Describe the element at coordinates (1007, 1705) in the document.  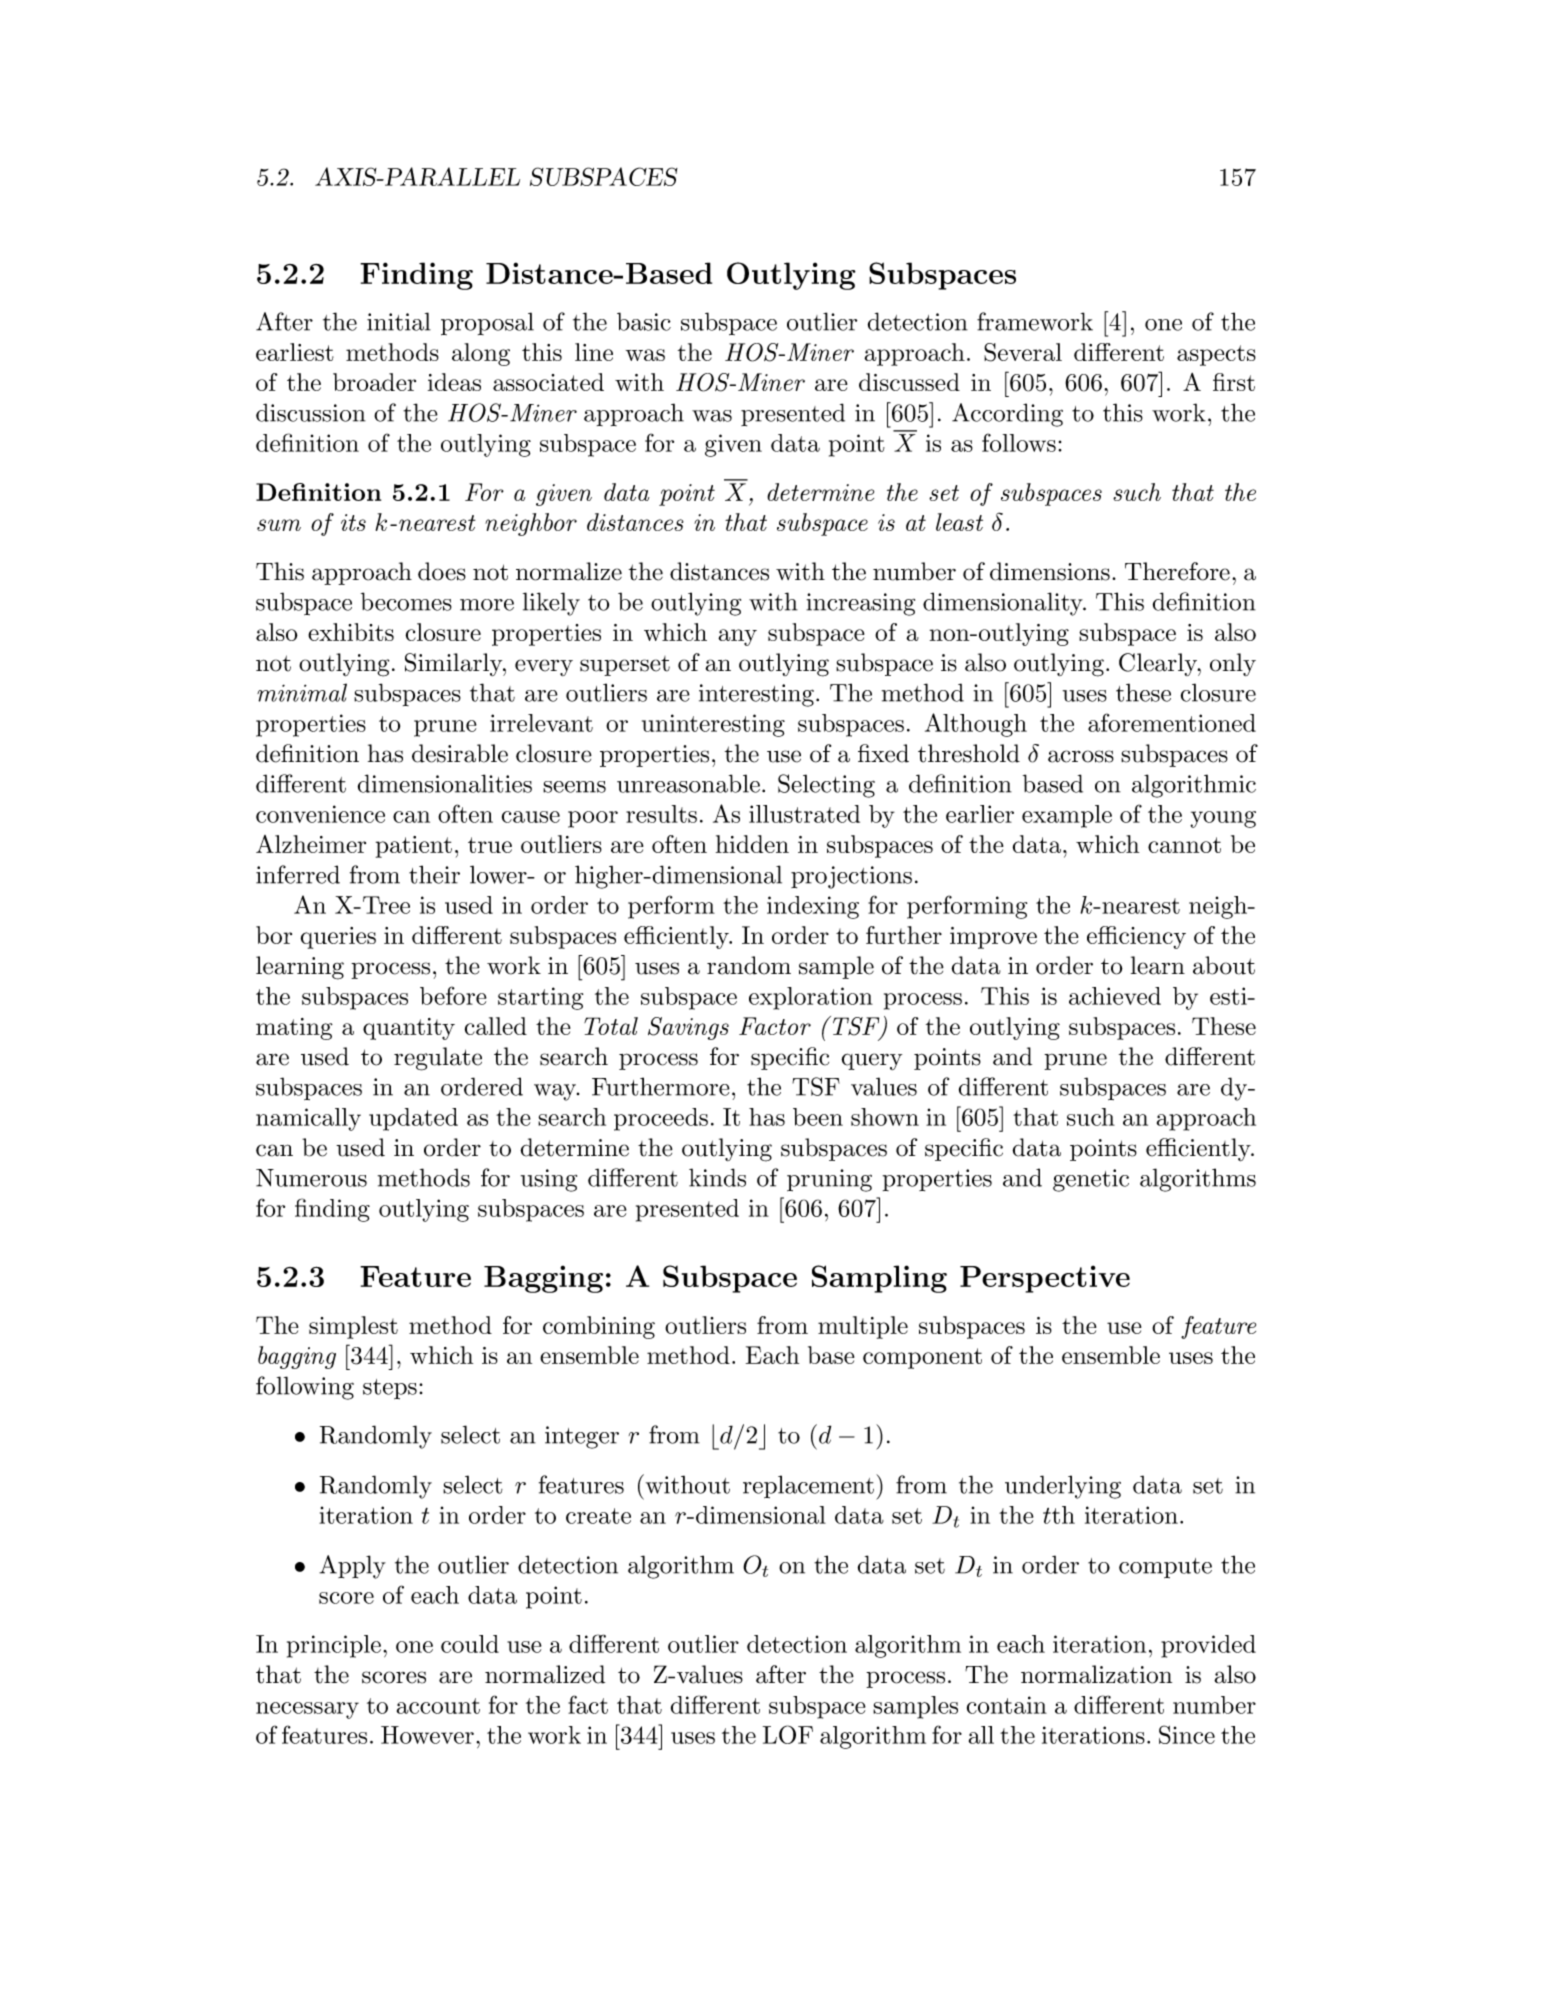
I see `contain` at that location.
